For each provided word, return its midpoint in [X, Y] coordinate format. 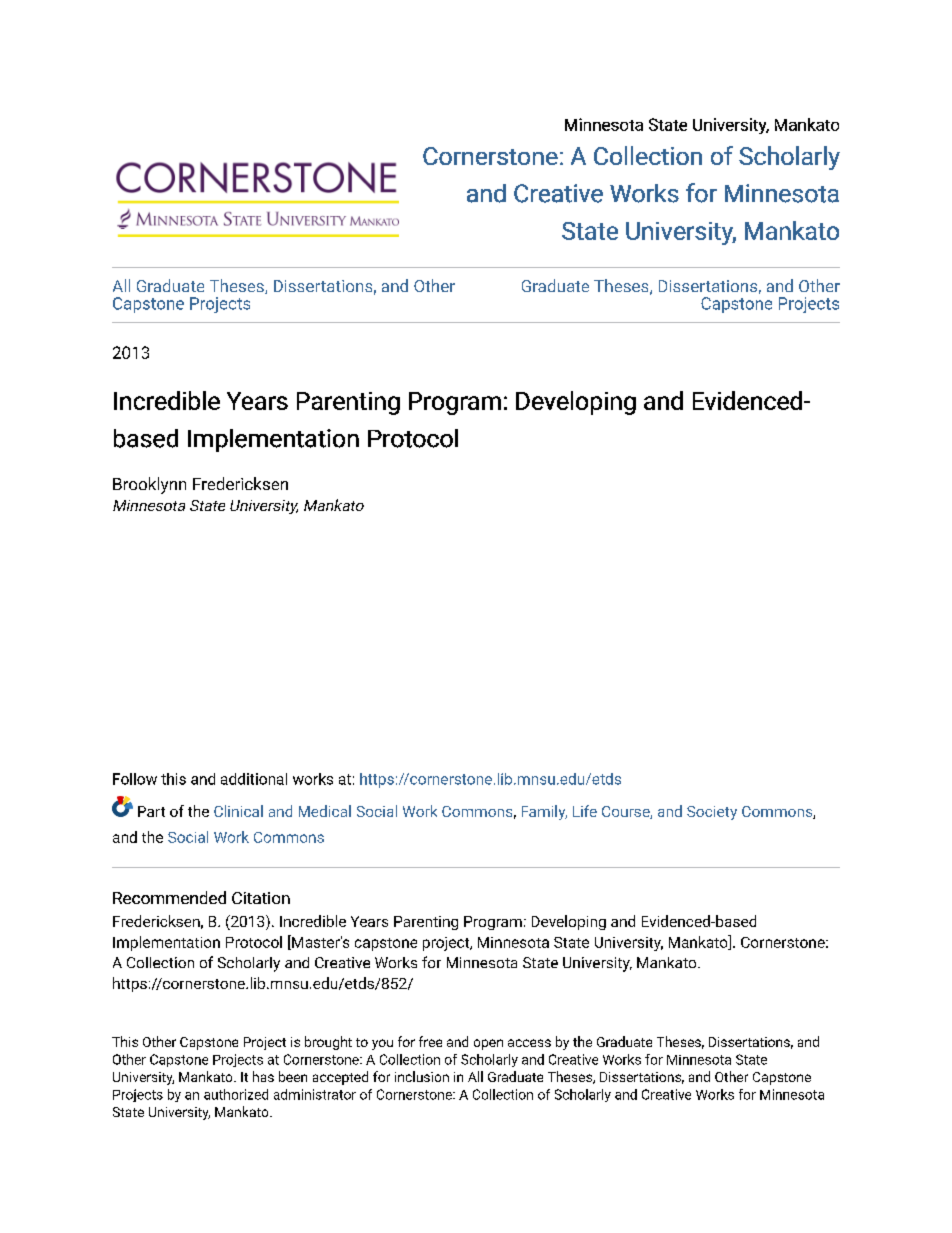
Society [712, 813]
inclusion [422, 1076]
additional [254, 779]
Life [585, 811]
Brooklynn [149, 485]
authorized [236, 1094]
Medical [325, 811]
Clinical [238, 811]
